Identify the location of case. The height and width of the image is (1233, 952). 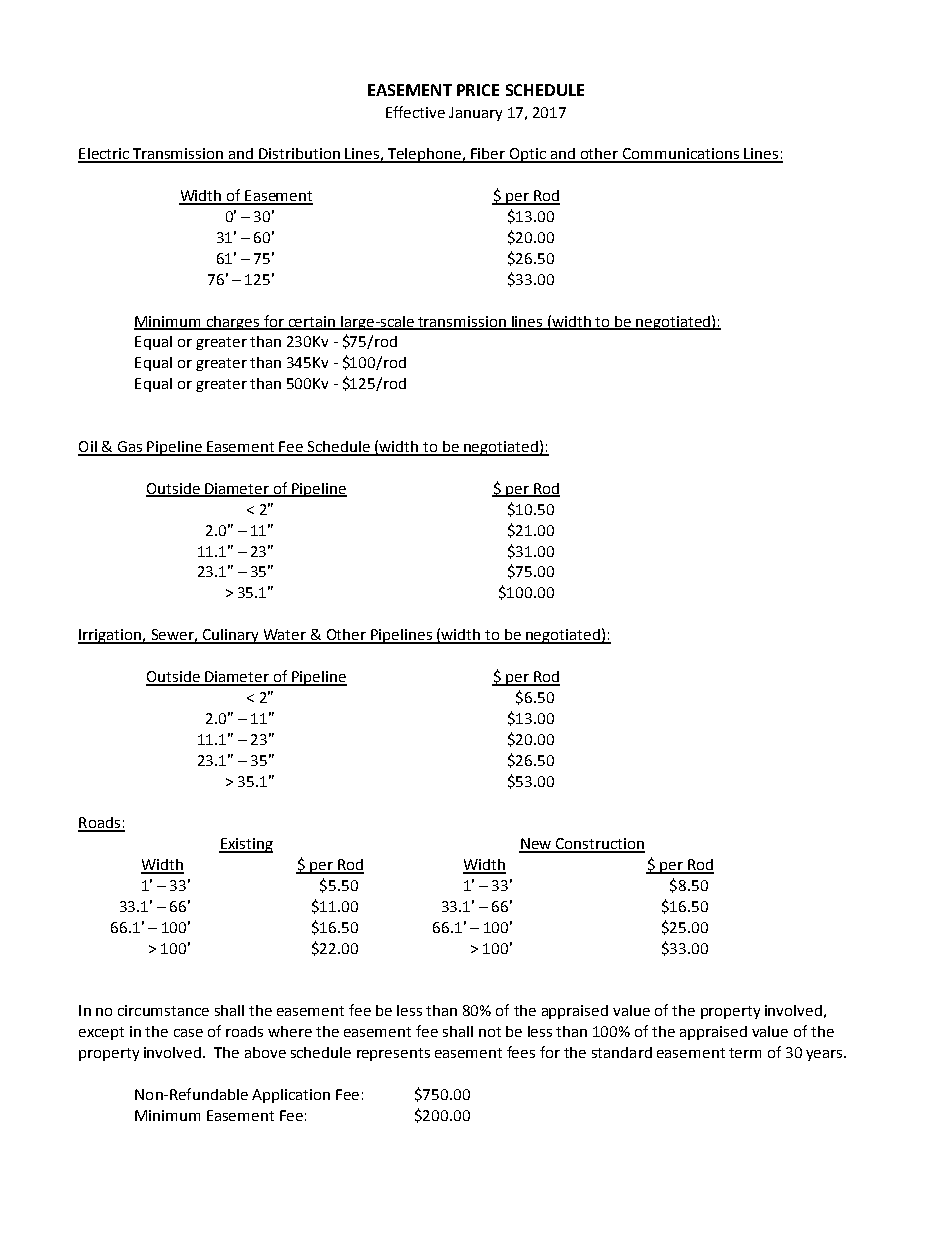
(188, 1033).
